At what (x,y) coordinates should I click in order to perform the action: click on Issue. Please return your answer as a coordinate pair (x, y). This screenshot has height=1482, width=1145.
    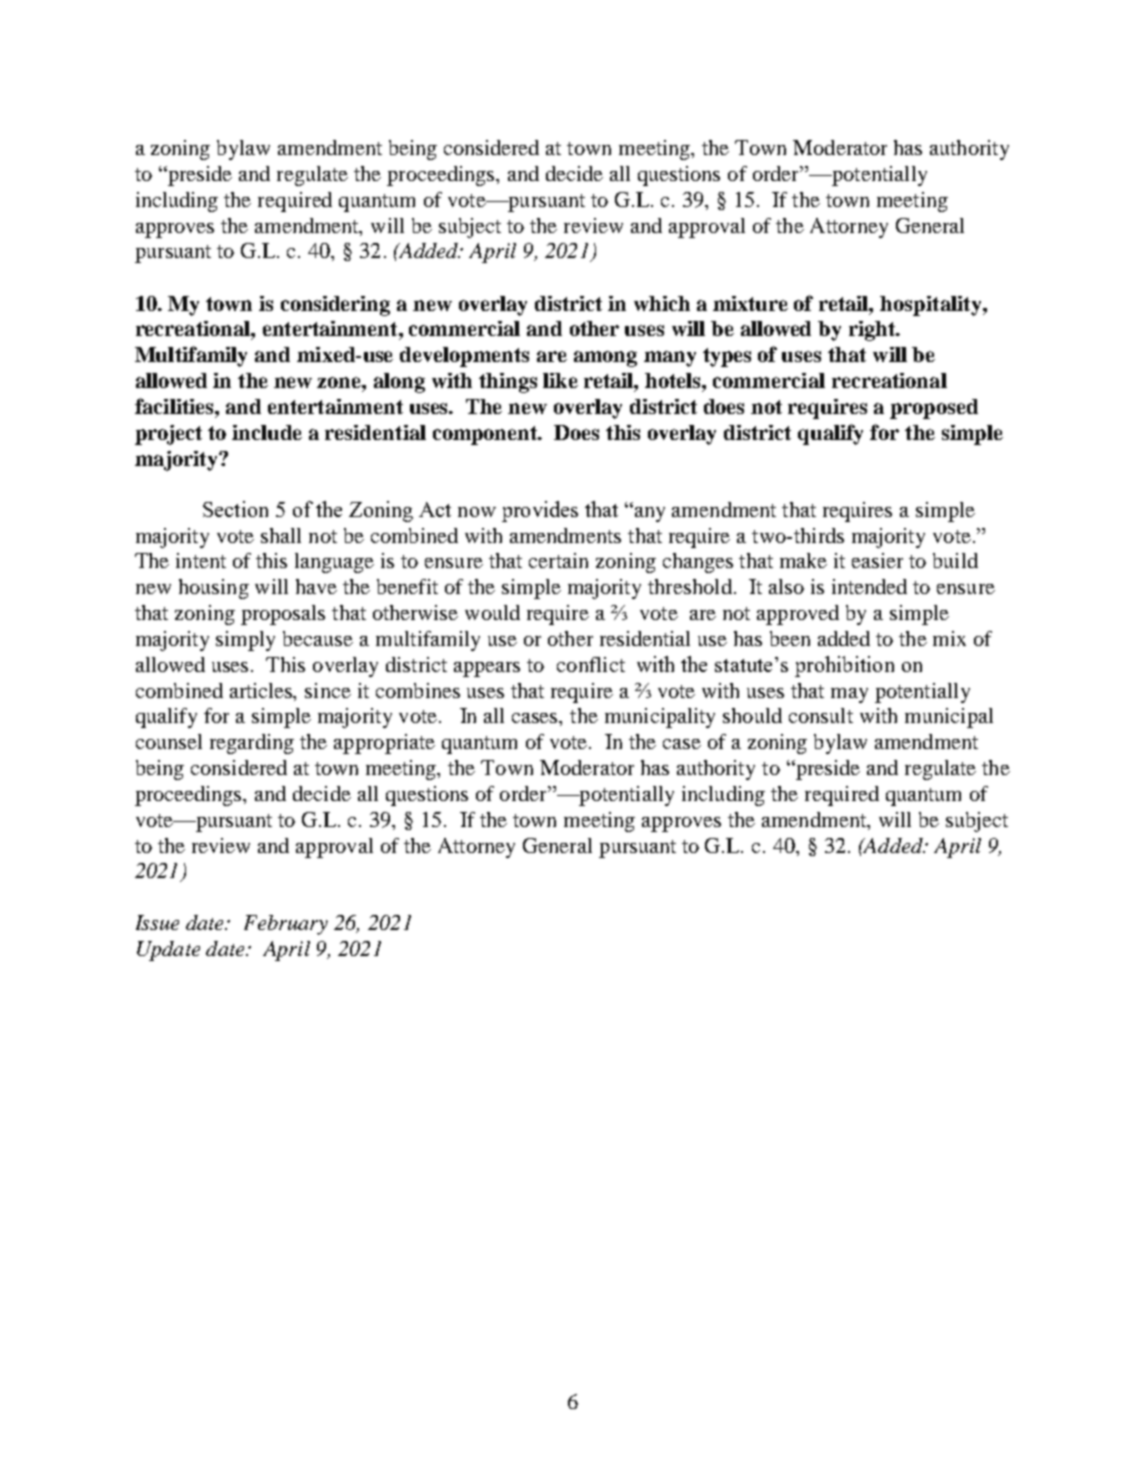
    Looking at the image, I should click on (157, 922).
